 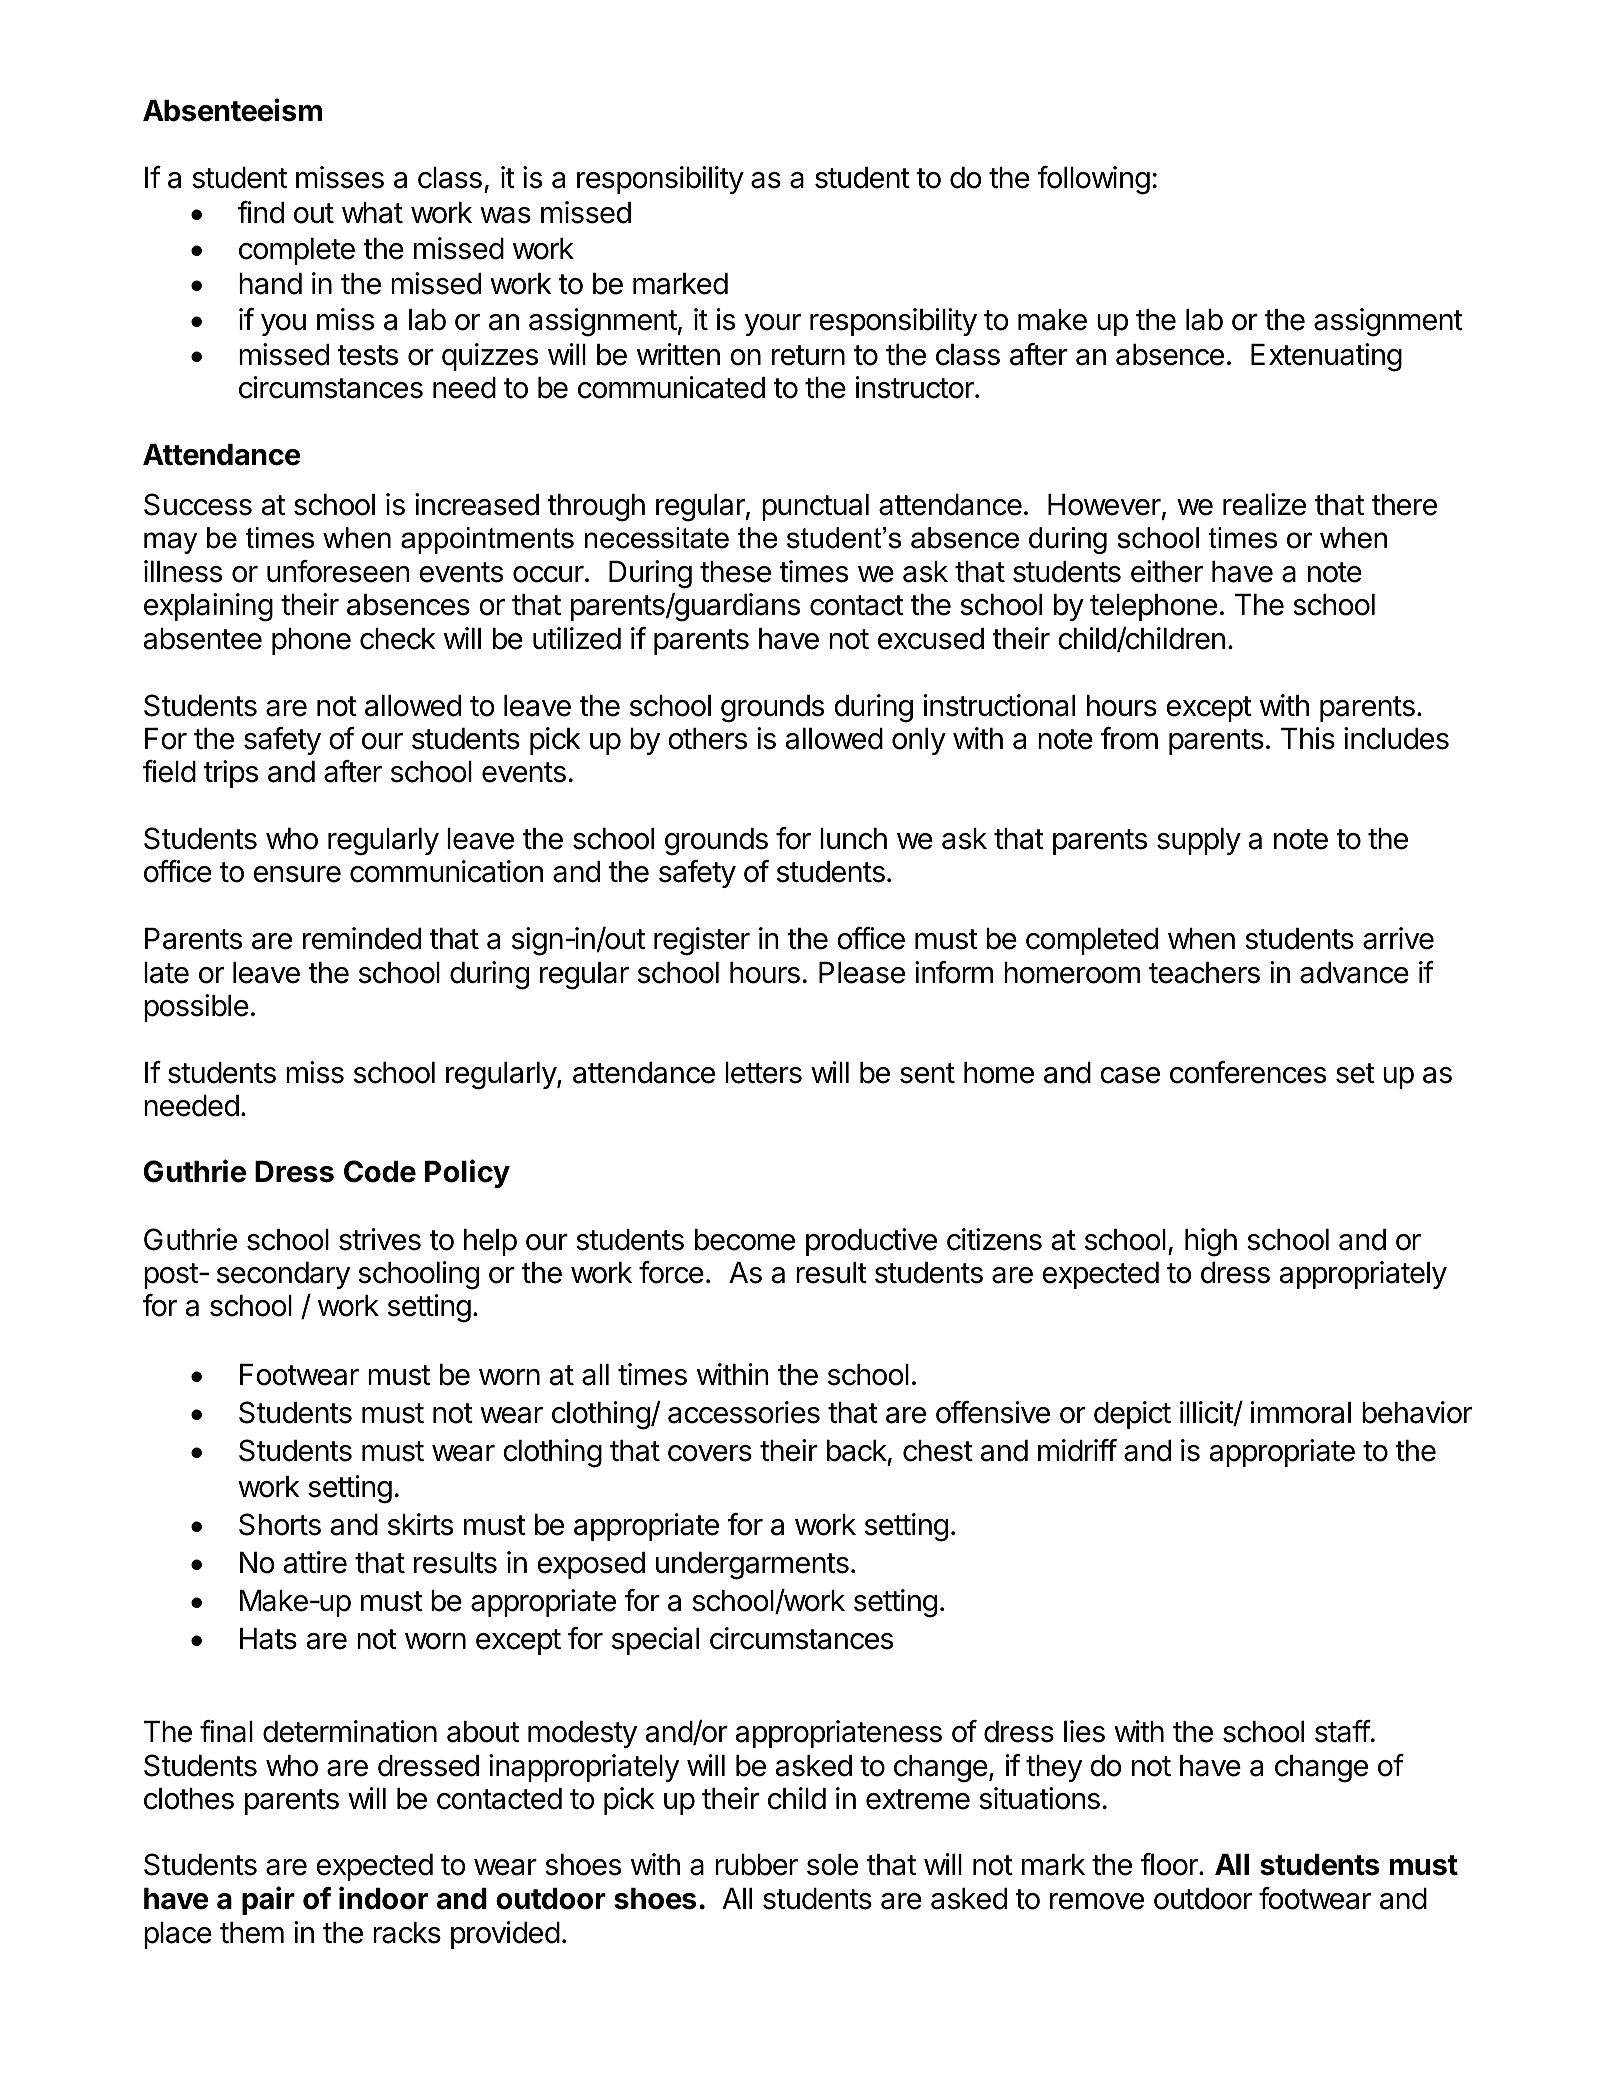 I want to click on letters, so click(x=763, y=1073).
